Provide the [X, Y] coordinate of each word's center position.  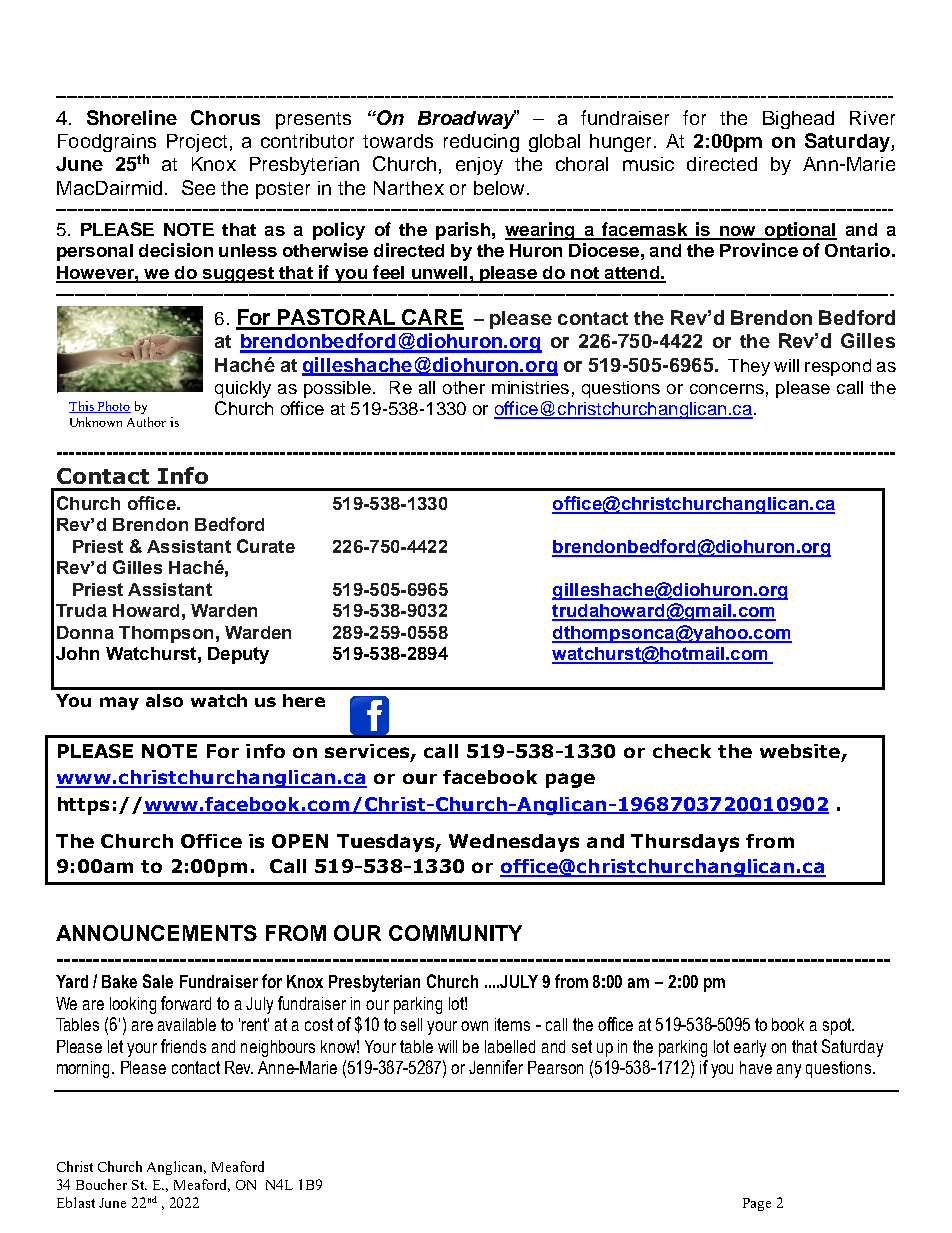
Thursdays [685, 843]
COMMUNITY [455, 933]
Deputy [238, 655]
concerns [727, 389]
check [682, 751]
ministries [530, 387]
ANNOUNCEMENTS [156, 933]
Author [146, 422]
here [304, 700]
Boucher [101, 1184]
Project [197, 143]
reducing [481, 143]
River [872, 118]
